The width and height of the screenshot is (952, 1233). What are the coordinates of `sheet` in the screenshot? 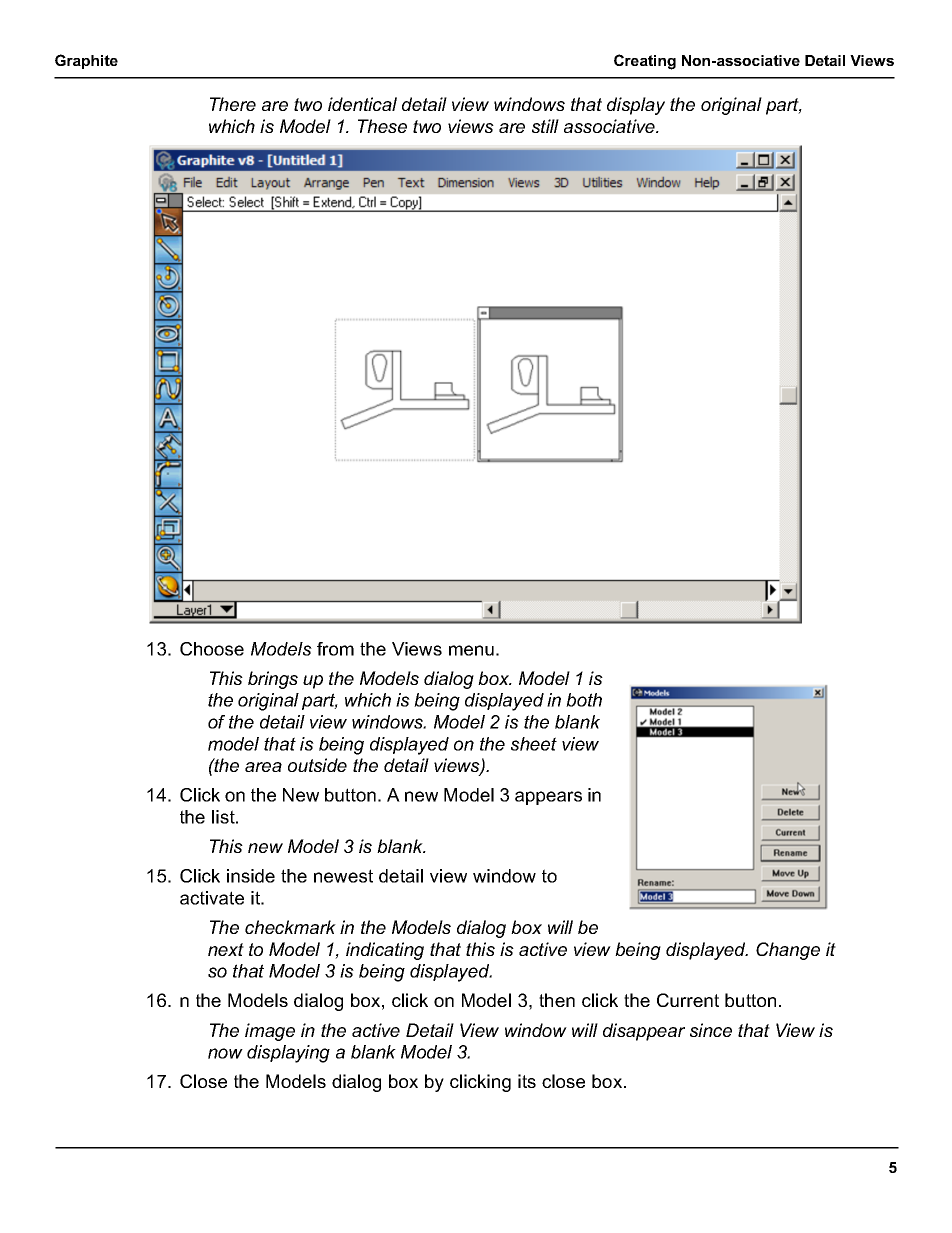 It's located at (534, 744).
